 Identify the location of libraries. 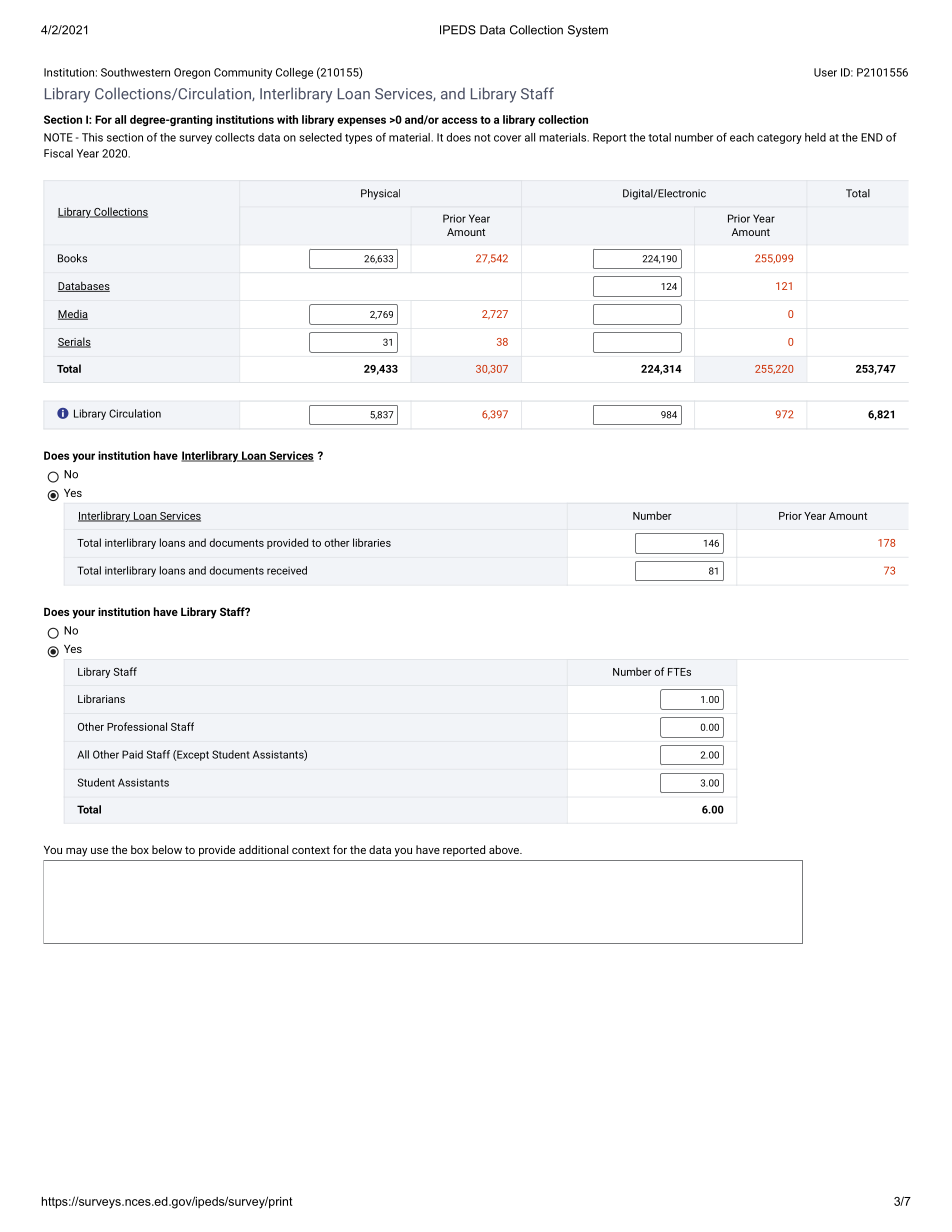
(372, 542).
